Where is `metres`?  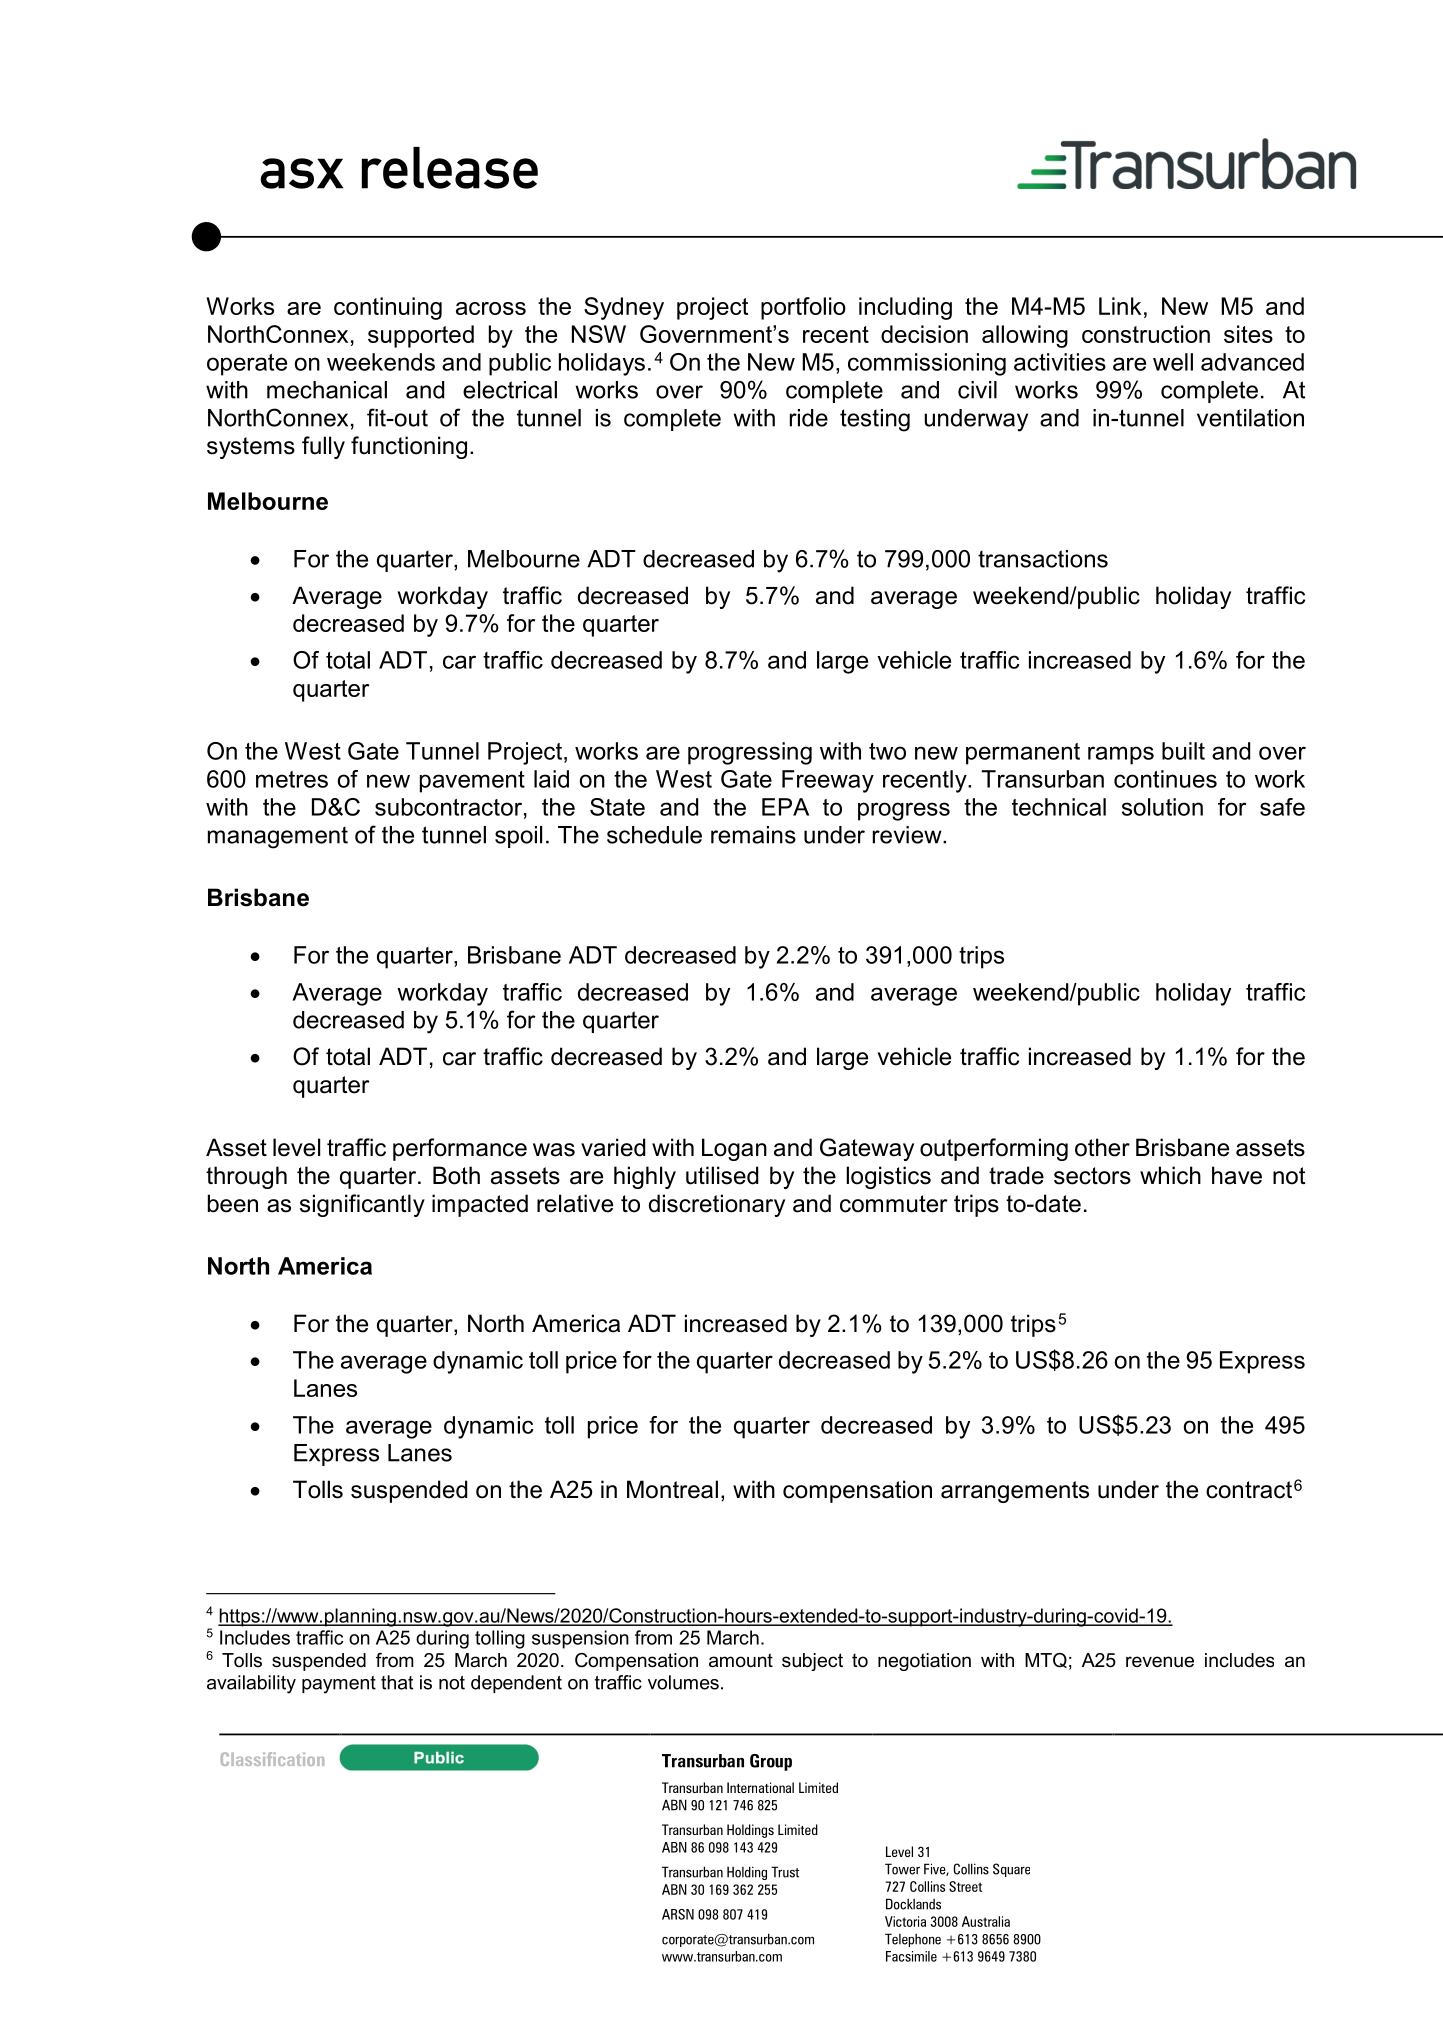
metres is located at coordinates (292, 779).
